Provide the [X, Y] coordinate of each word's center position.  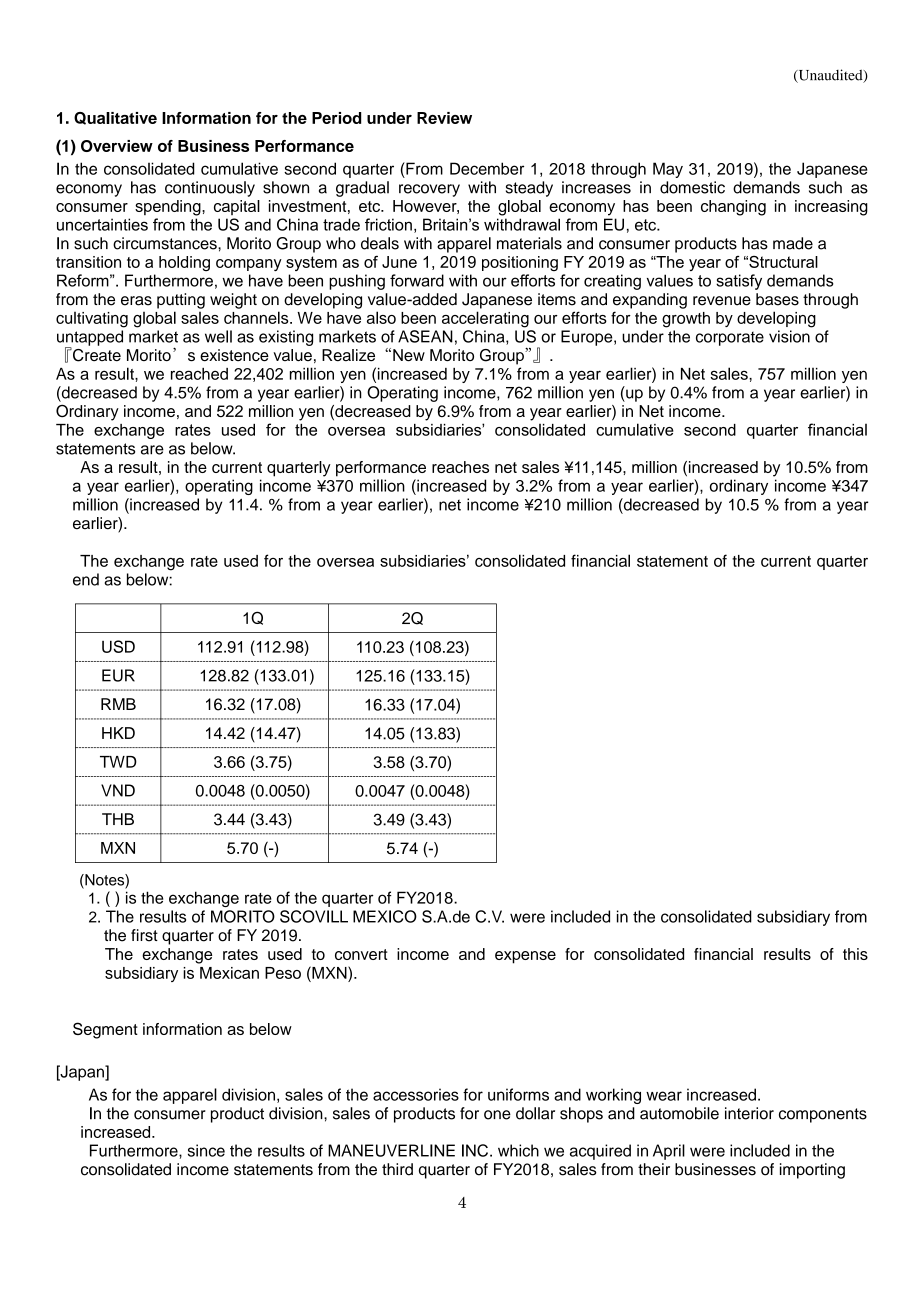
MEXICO [385, 916]
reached [199, 374]
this [855, 954]
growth [686, 320]
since [206, 1150]
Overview [117, 146]
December [487, 168]
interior [749, 1113]
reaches [460, 467]
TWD [118, 762]
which [518, 1150]
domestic [692, 187]
